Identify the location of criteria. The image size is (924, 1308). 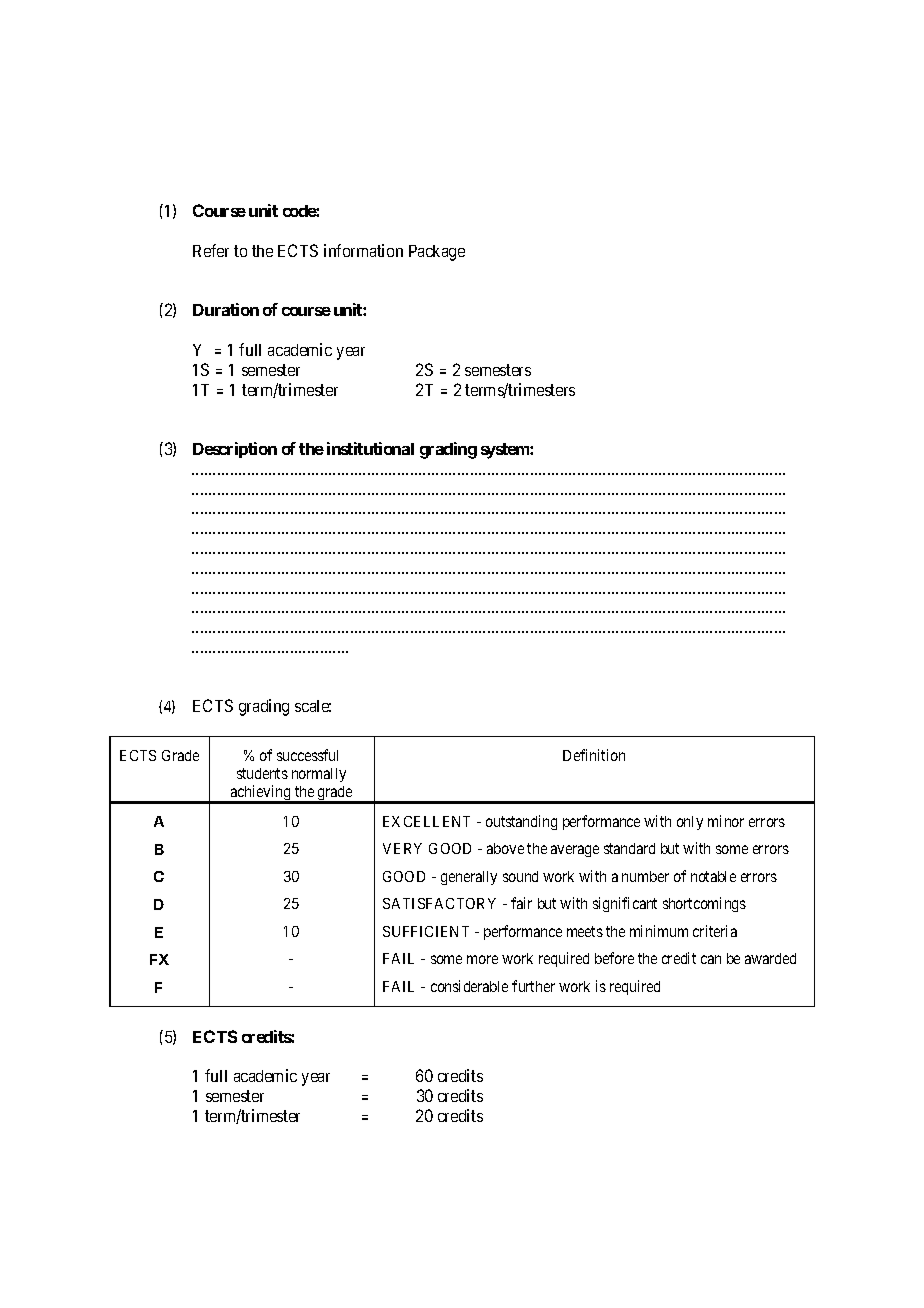
(715, 931).
